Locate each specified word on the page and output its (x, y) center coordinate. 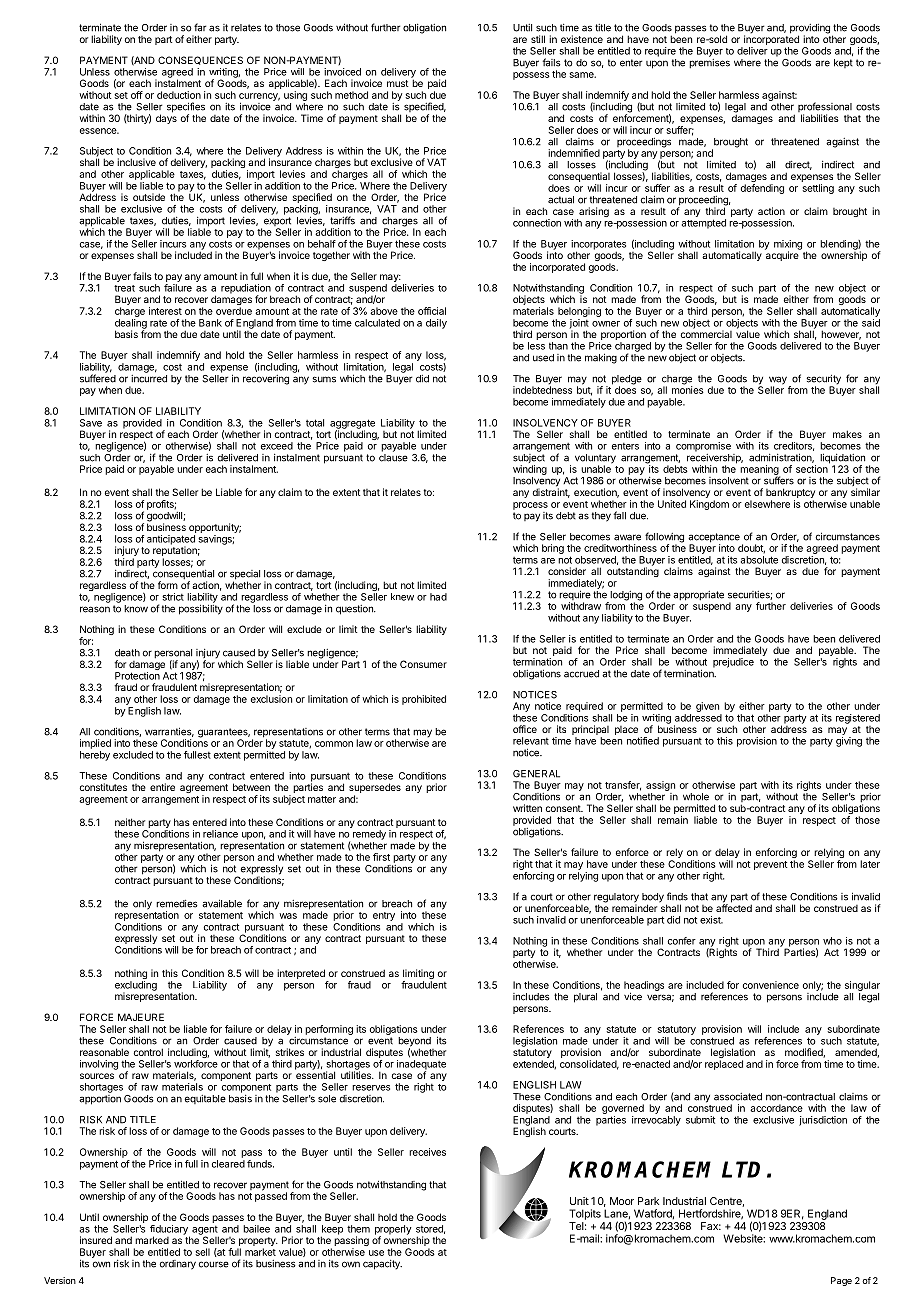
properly (393, 1231)
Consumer (423, 664)
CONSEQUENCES (200, 60)
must (398, 83)
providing (810, 30)
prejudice (733, 663)
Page (841, 1281)
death (127, 653)
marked (152, 1240)
